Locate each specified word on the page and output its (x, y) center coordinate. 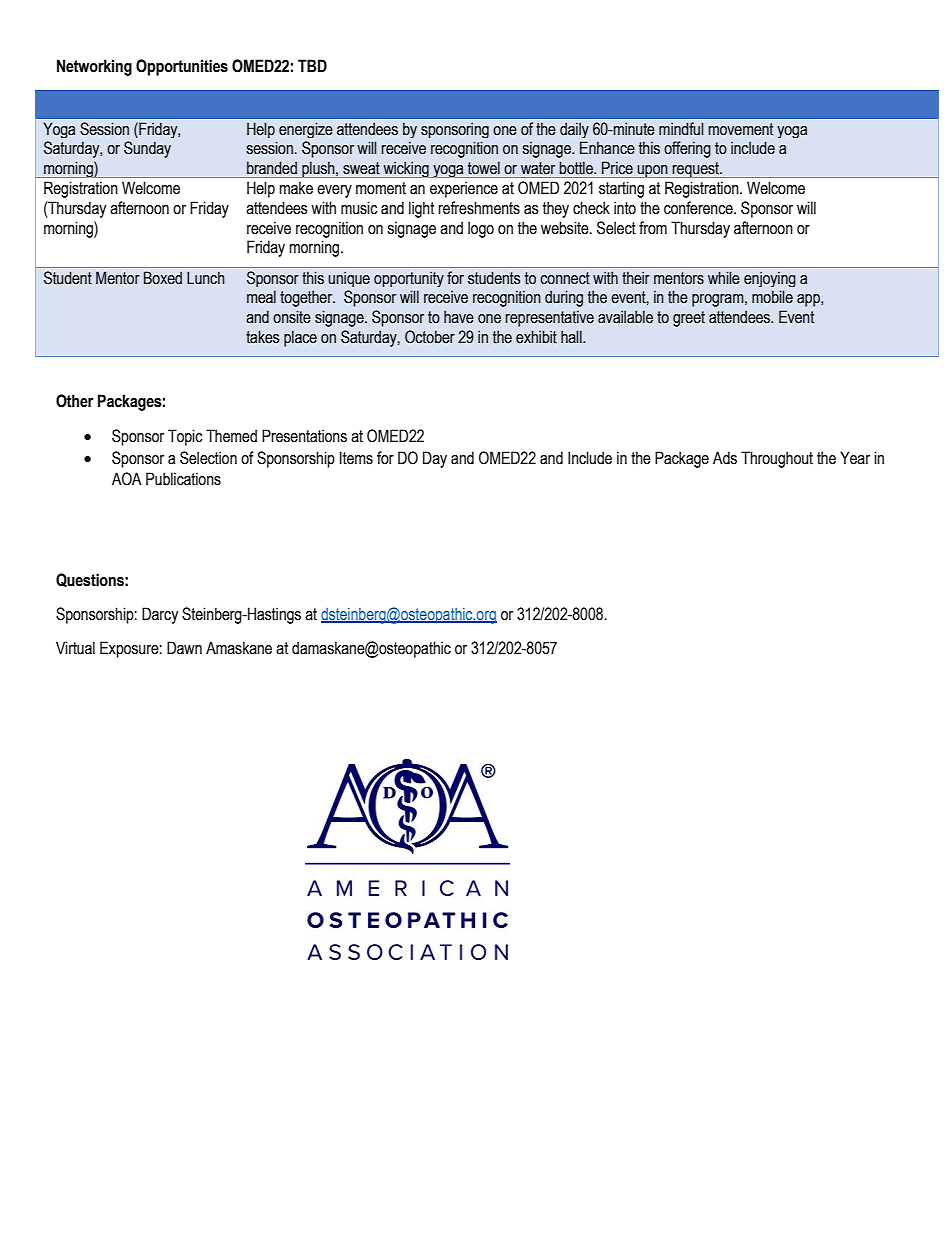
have (459, 317)
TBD (312, 65)
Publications (183, 479)
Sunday (147, 149)
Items (356, 458)
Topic (185, 437)
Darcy (160, 615)
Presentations (304, 436)
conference (699, 208)
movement (741, 129)
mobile (772, 297)
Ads (725, 458)
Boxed (163, 278)
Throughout (777, 459)
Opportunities (182, 67)
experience (464, 189)
